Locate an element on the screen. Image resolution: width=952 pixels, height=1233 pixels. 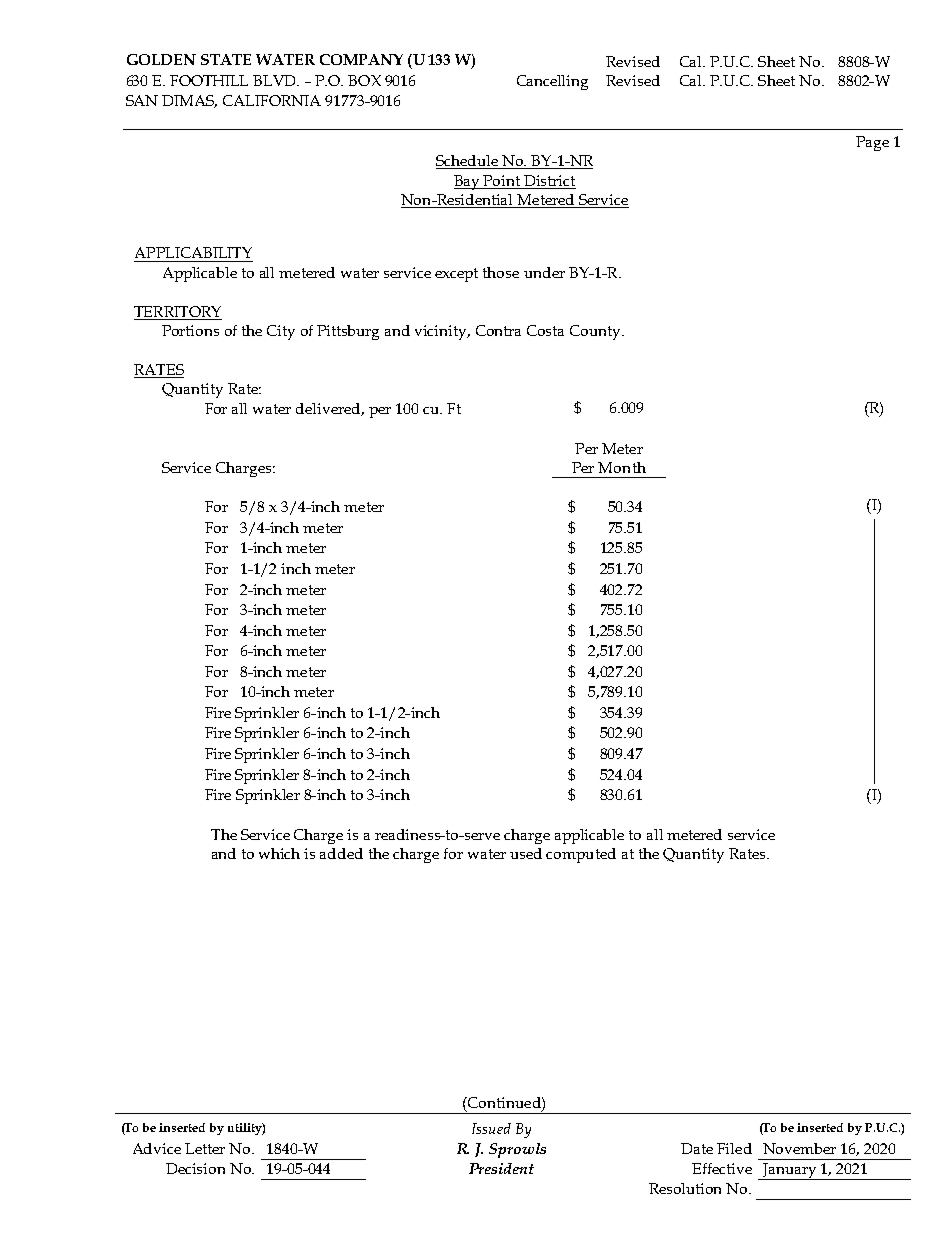
November is located at coordinates (799, 1148).
